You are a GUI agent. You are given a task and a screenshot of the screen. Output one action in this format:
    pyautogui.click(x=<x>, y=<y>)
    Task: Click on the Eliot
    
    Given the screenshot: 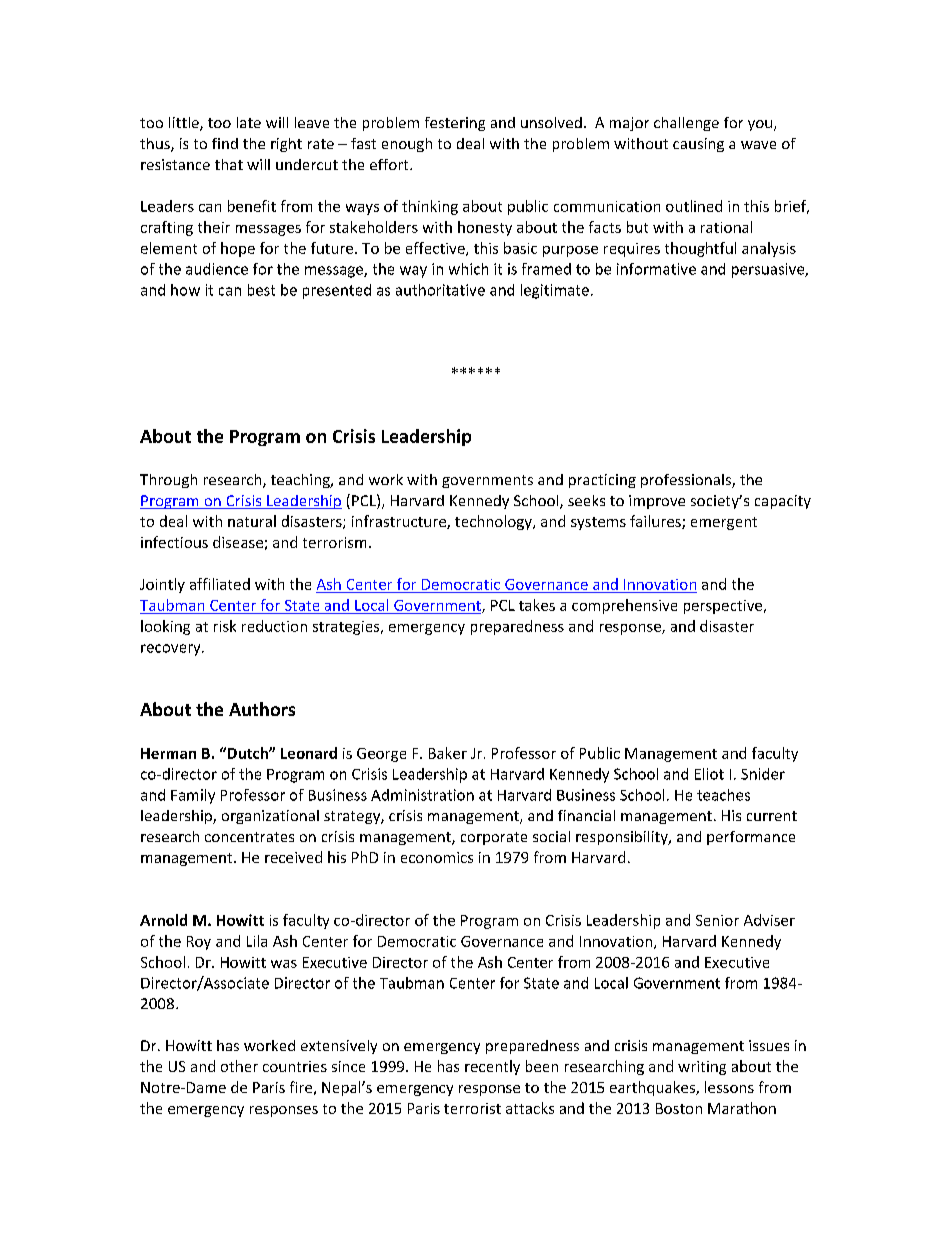 What is the action you would take?
    pyautogui.click(x=709, y=774)
